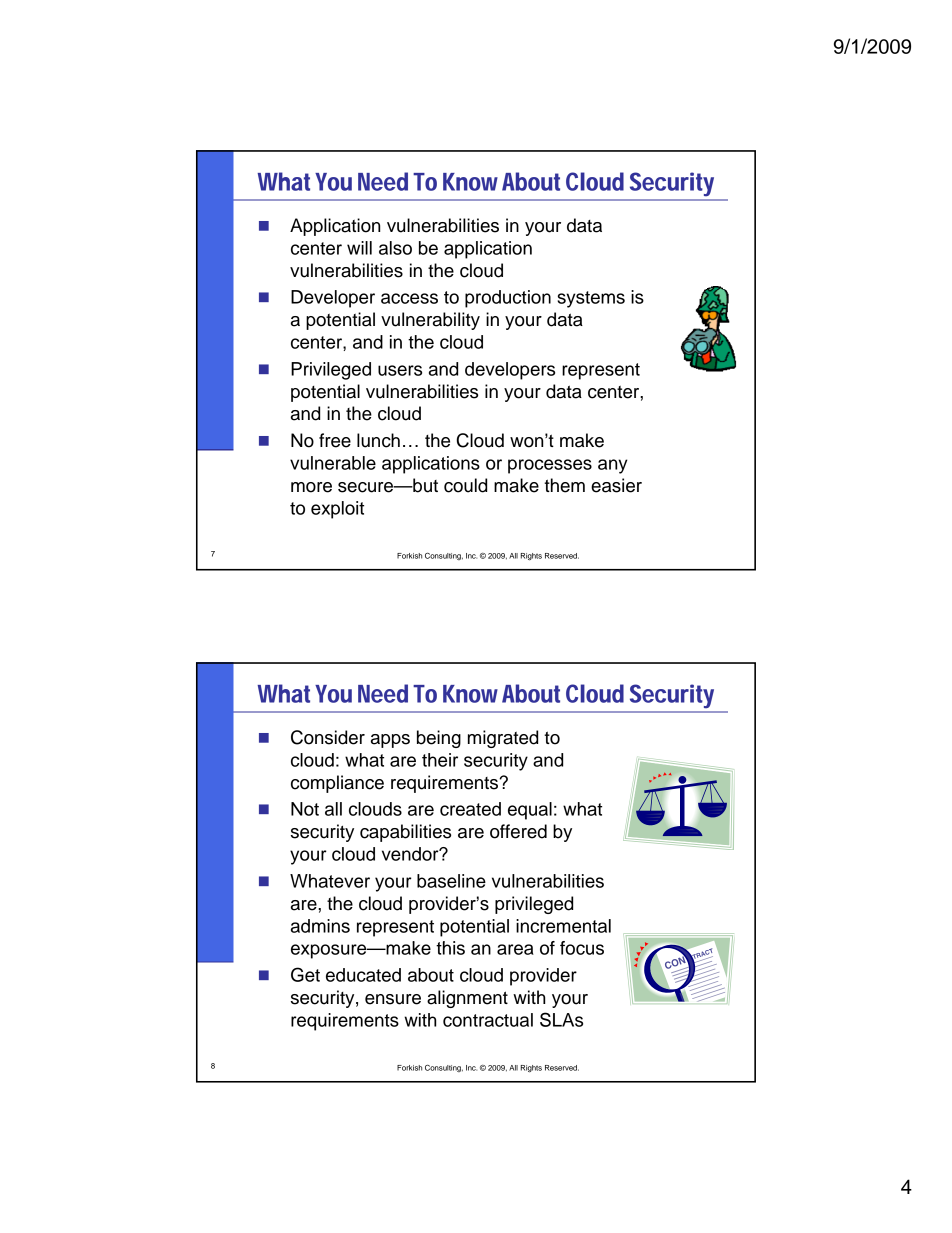  Describe the element at coordinates (564, 485) in the screenshot. I see `them` at that location.
